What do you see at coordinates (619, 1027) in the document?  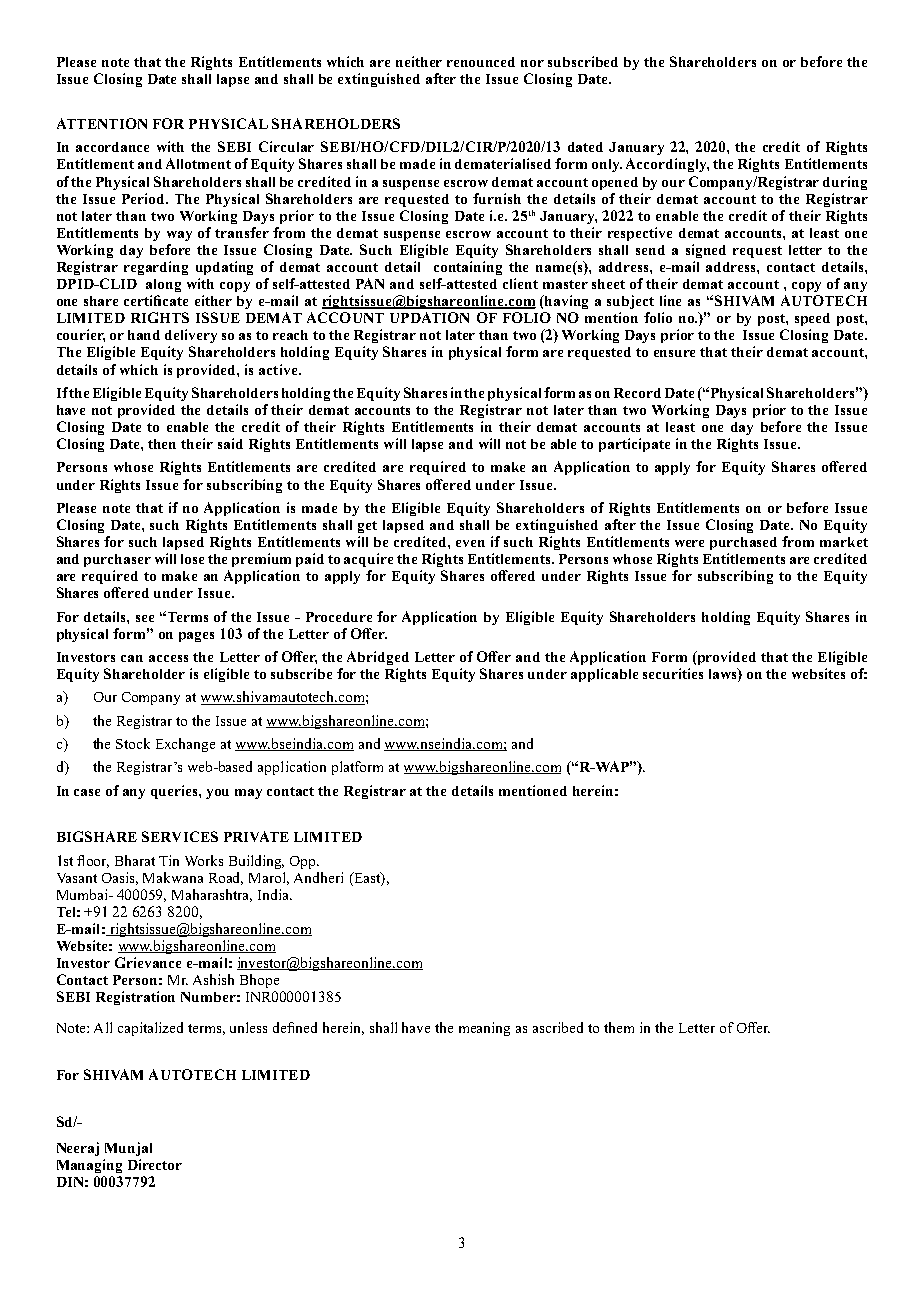 I see `them` at bounding box center [619, 1027].
